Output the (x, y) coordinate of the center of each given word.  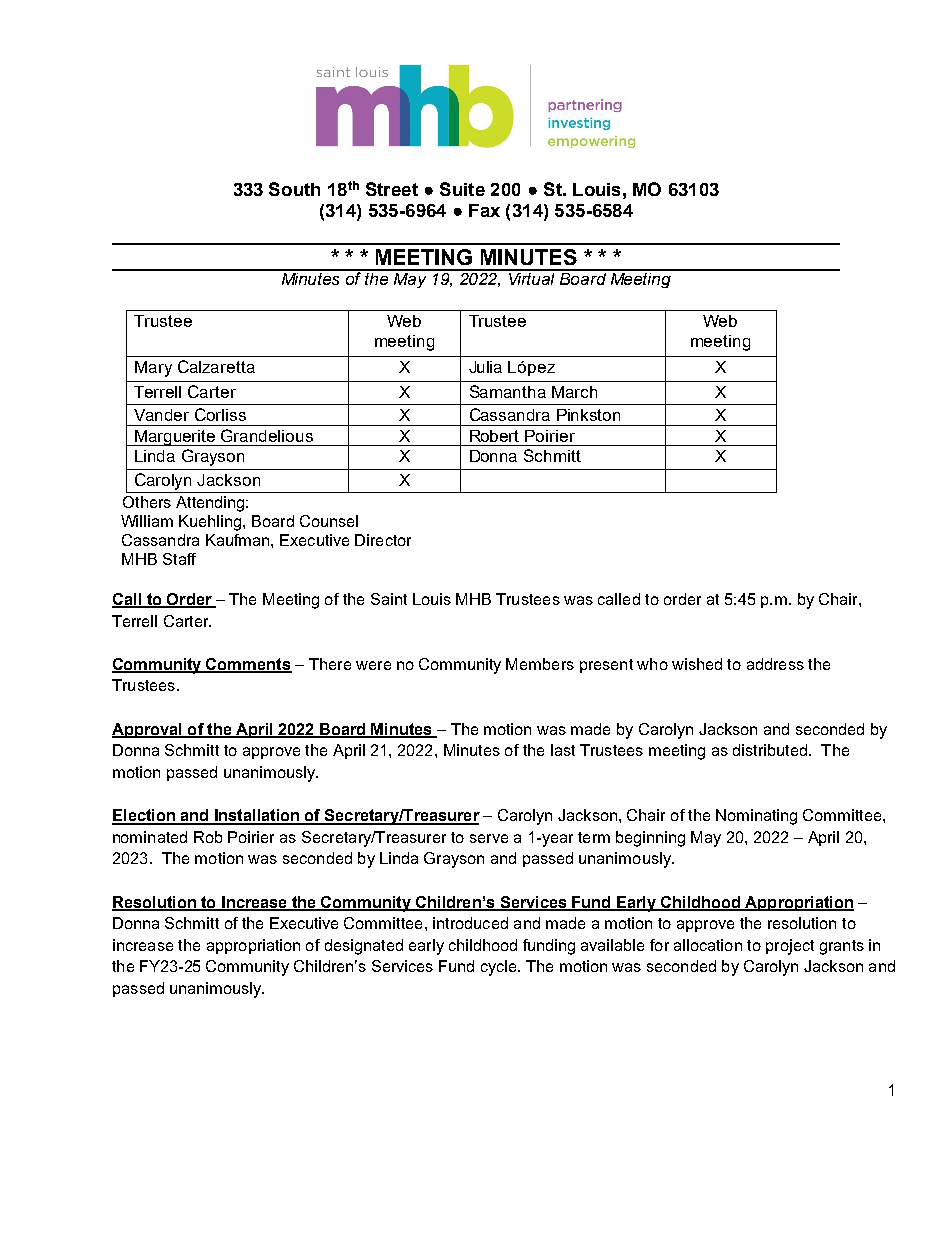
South (294, 189)
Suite (462, 189)
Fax (484, 210)
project (790, 947)
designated (364, 947)
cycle (500, 968)
